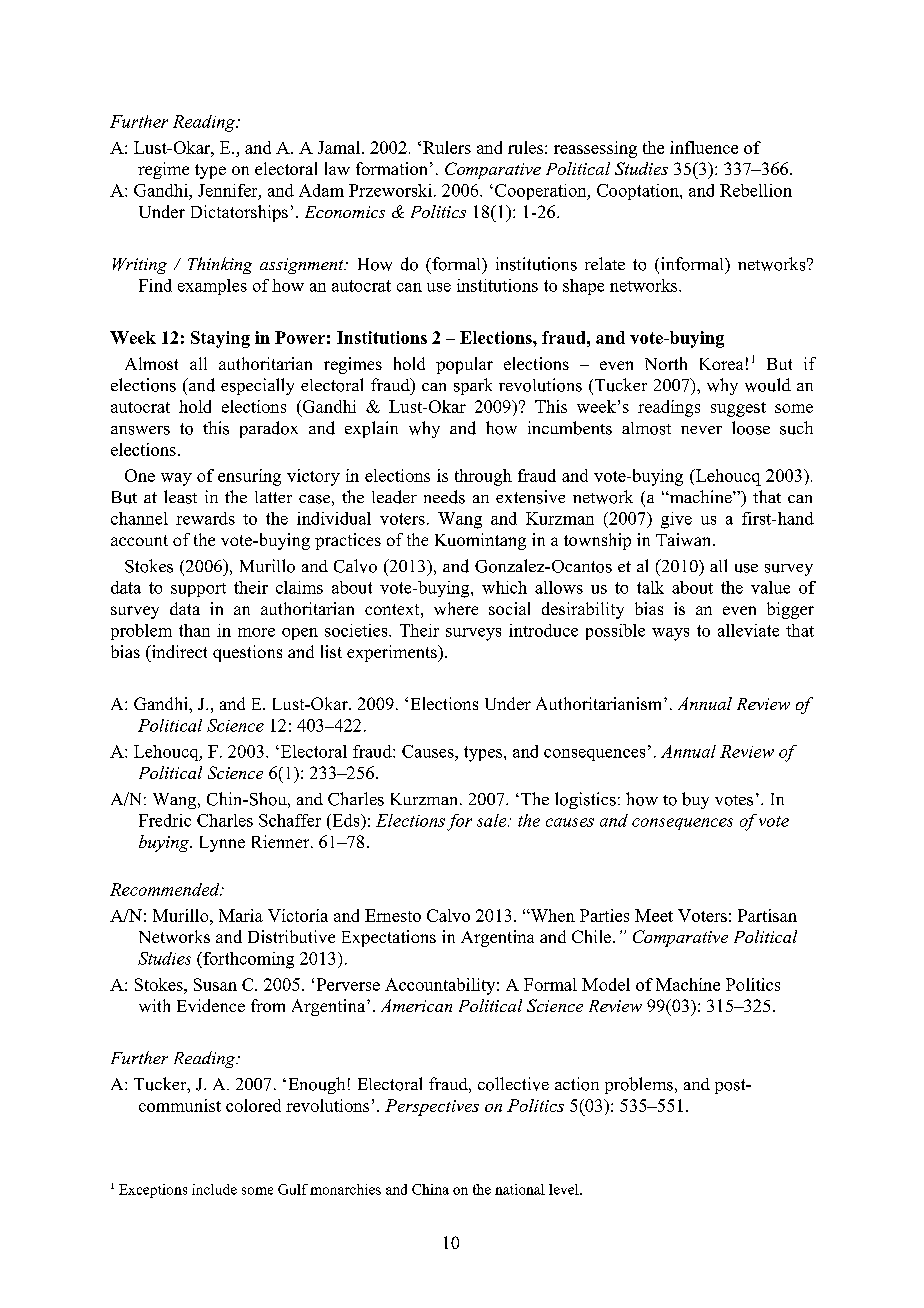 The width and height of the image is (924, 1308). I want to click on Rulers, so click(447, 147).
